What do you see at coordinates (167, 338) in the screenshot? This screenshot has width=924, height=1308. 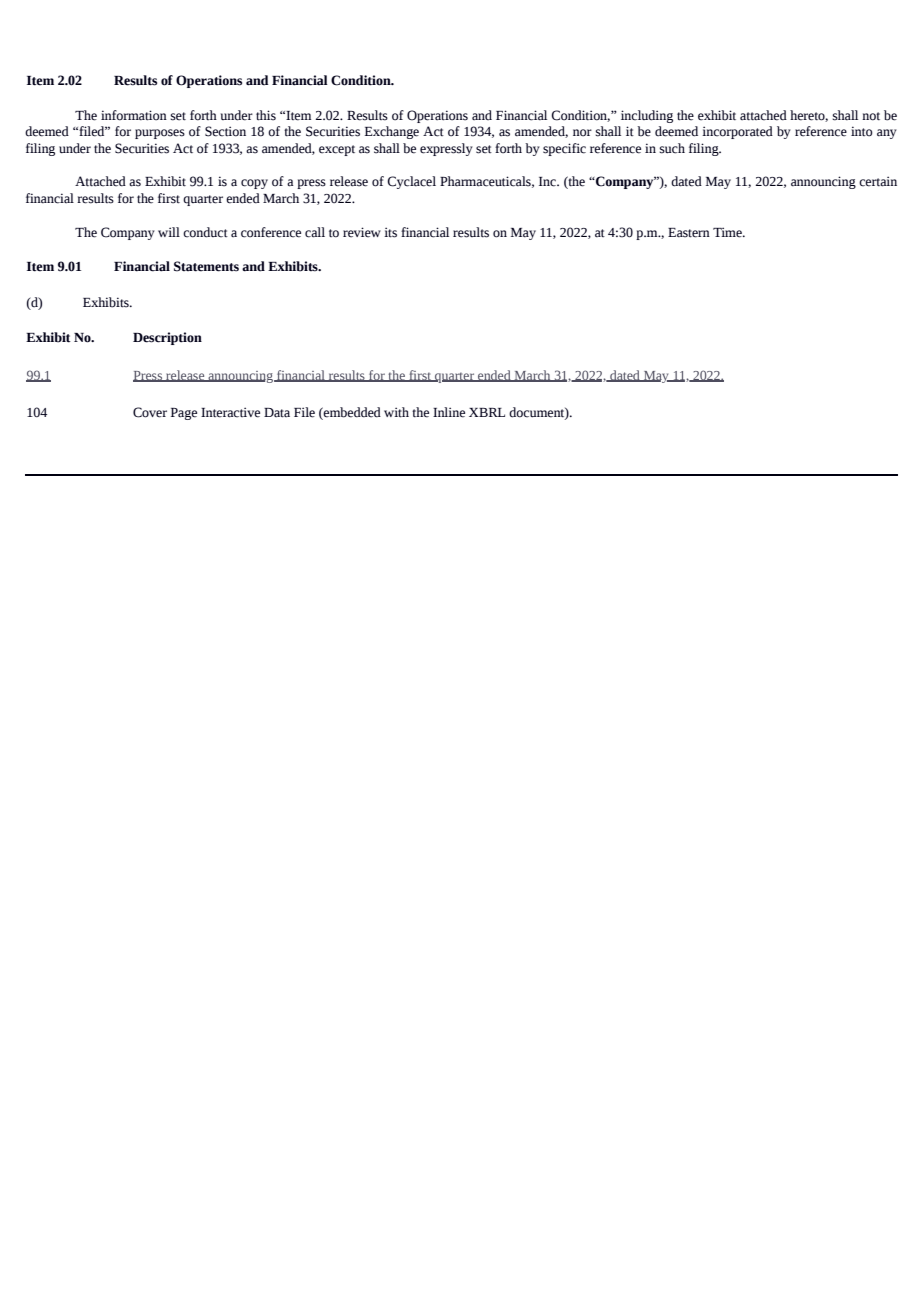 I see `Description` at bounding box center [167, 338].
